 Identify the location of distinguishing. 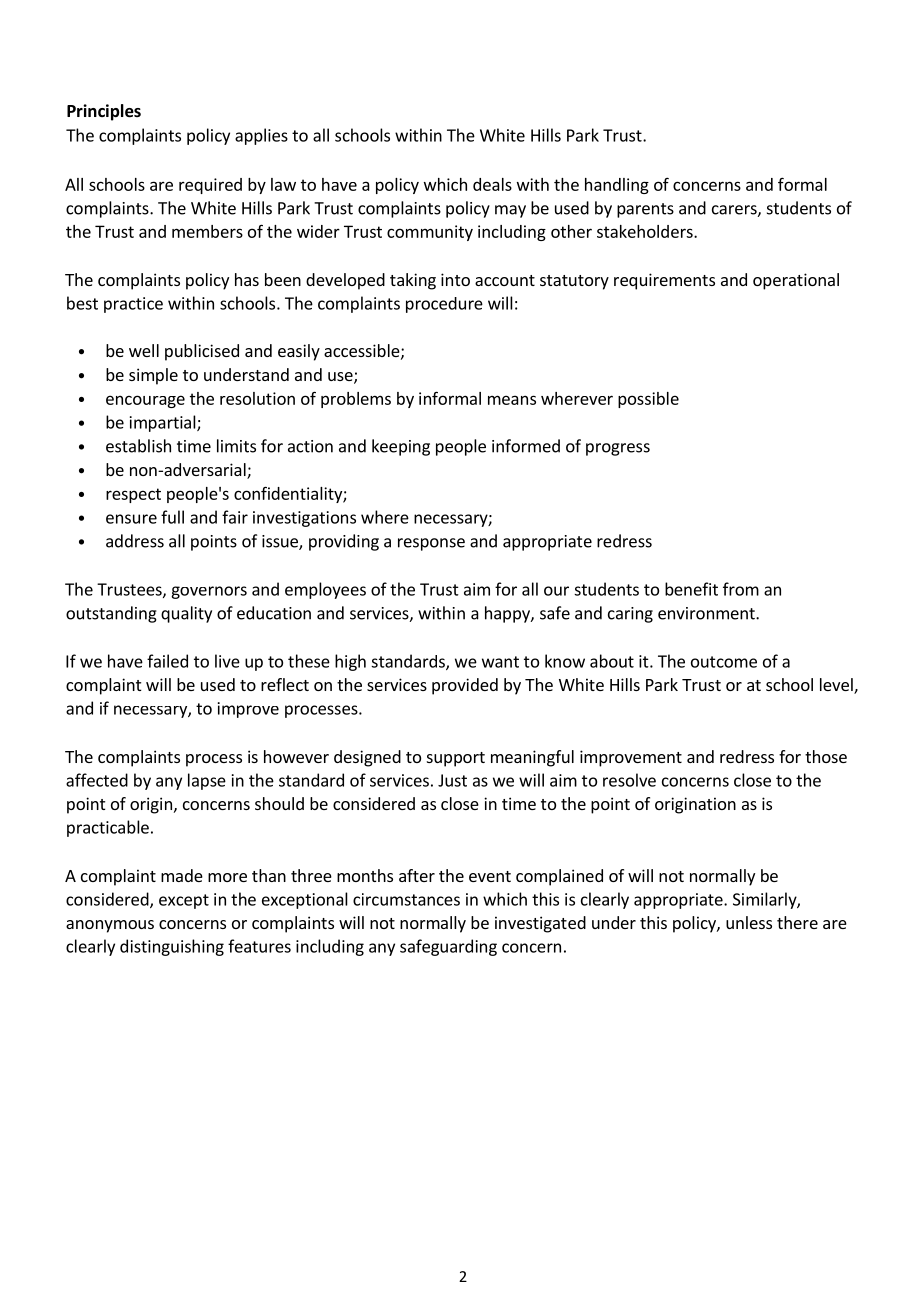
(172, 947).
